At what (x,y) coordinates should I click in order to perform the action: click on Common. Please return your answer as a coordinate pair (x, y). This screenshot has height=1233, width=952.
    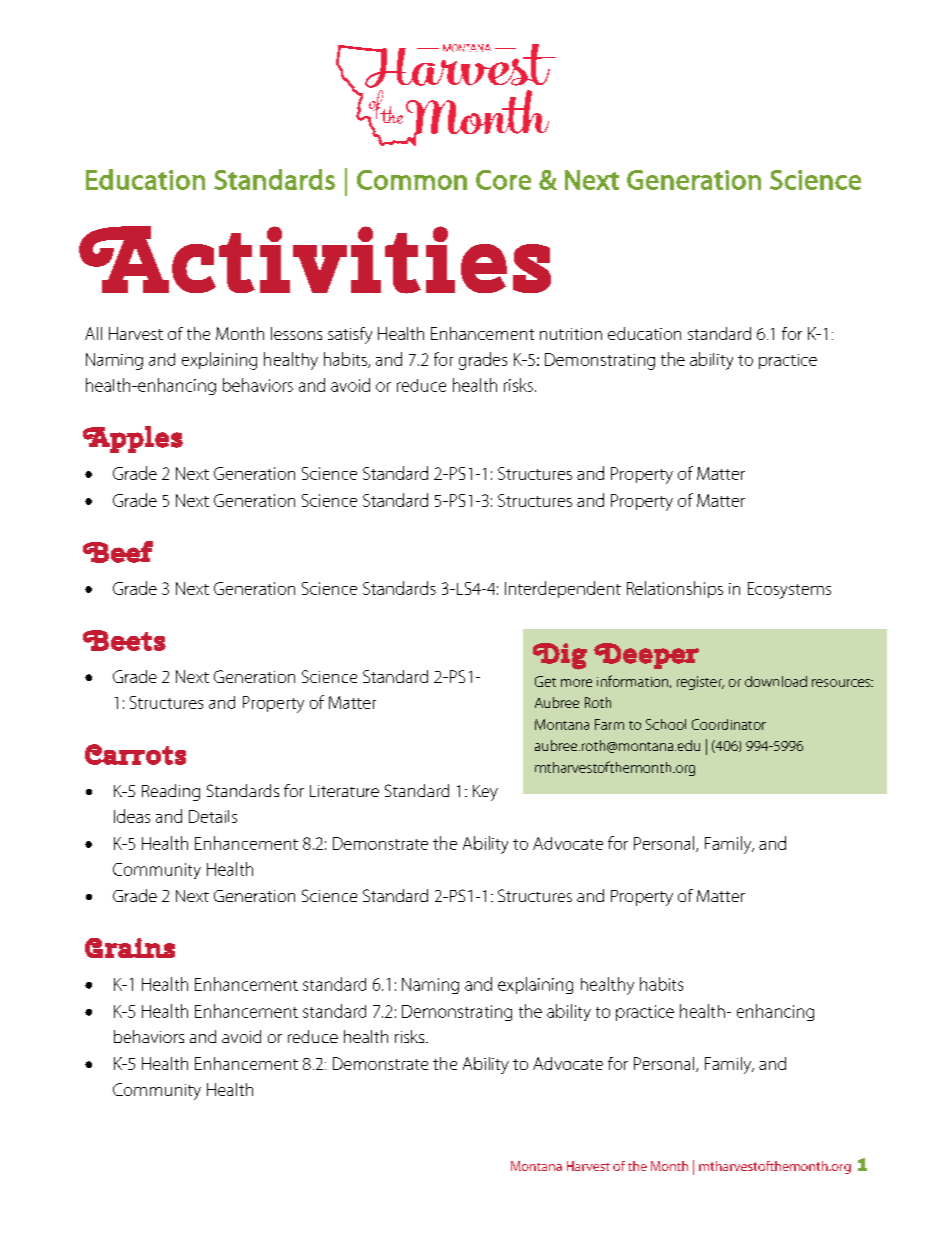
    Looking at the image, I should click on (412, 180).
